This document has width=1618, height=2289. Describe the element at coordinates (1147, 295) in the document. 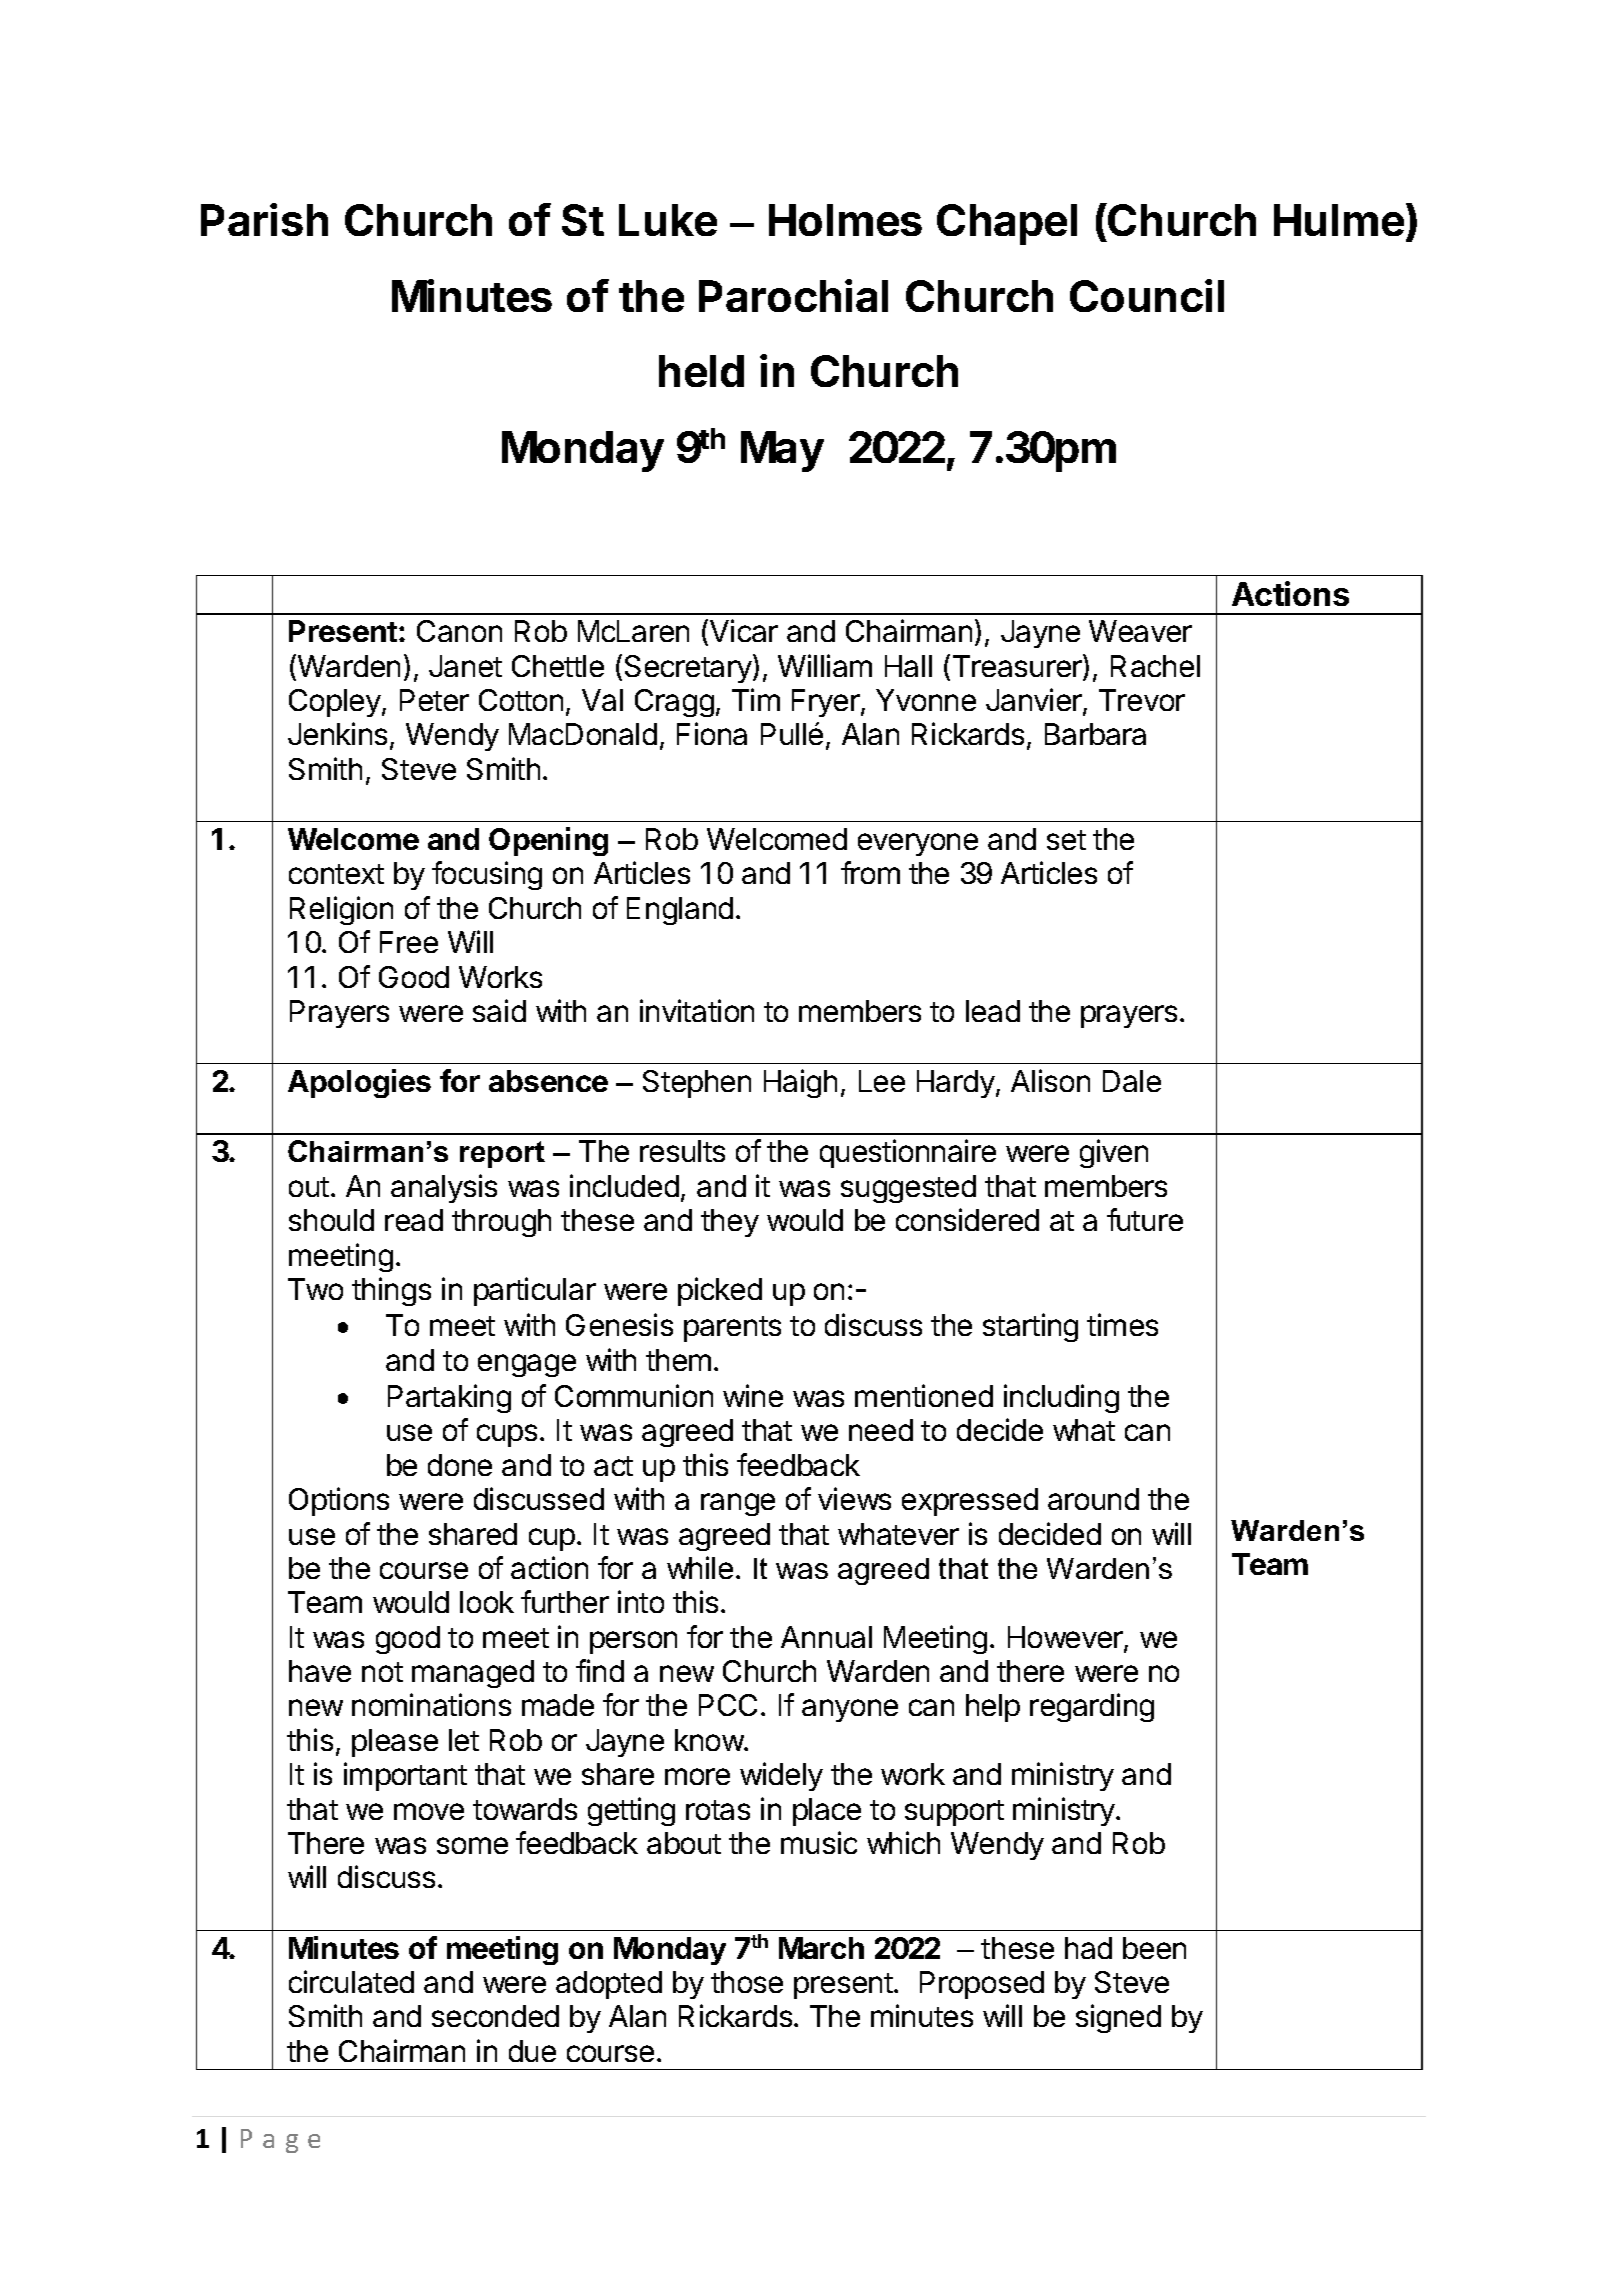

I see `Council` at that location.
